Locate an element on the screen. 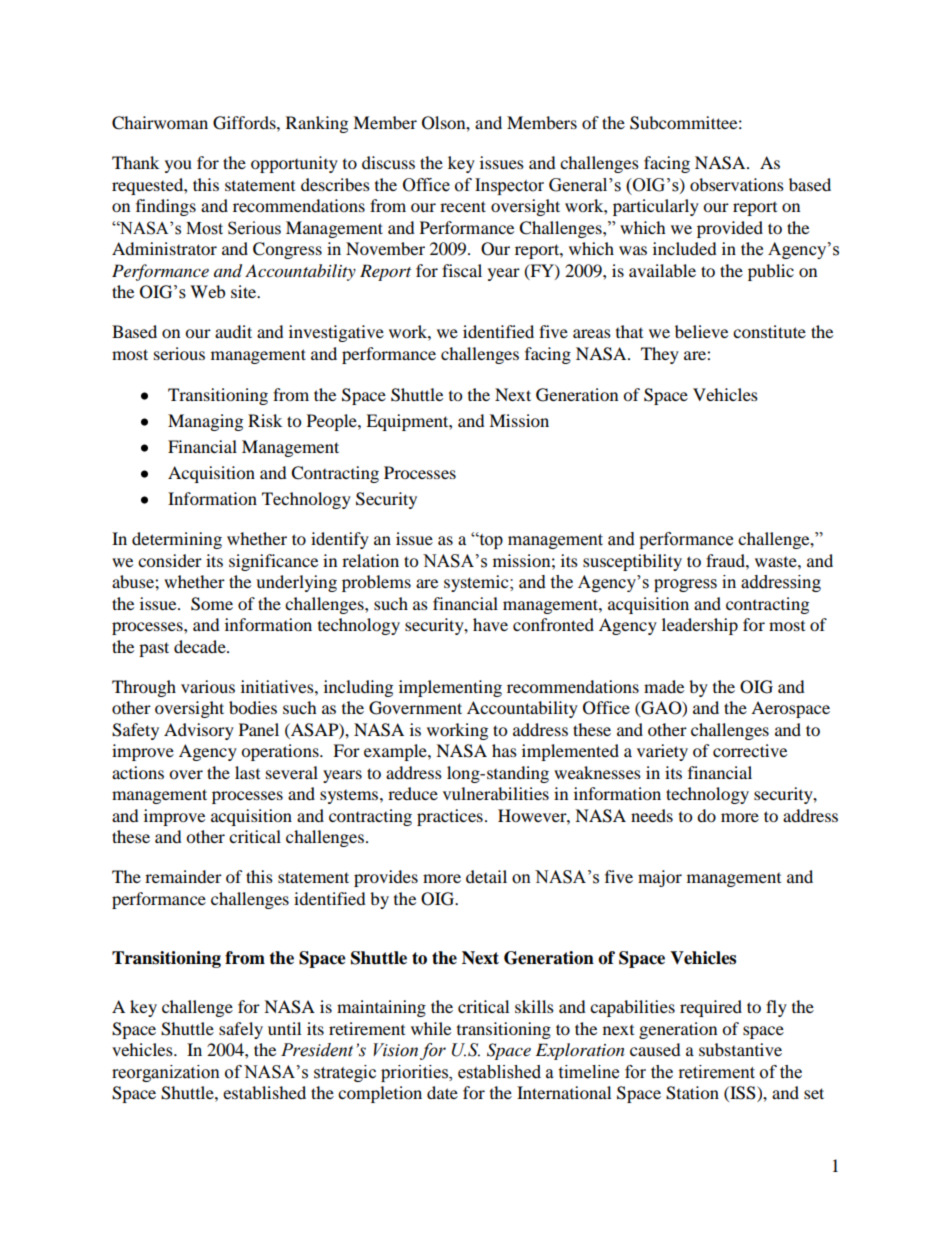 Image resolution: width=952 pixels, height=1233 pixels. leadership is located at coordinates (700, 626).
